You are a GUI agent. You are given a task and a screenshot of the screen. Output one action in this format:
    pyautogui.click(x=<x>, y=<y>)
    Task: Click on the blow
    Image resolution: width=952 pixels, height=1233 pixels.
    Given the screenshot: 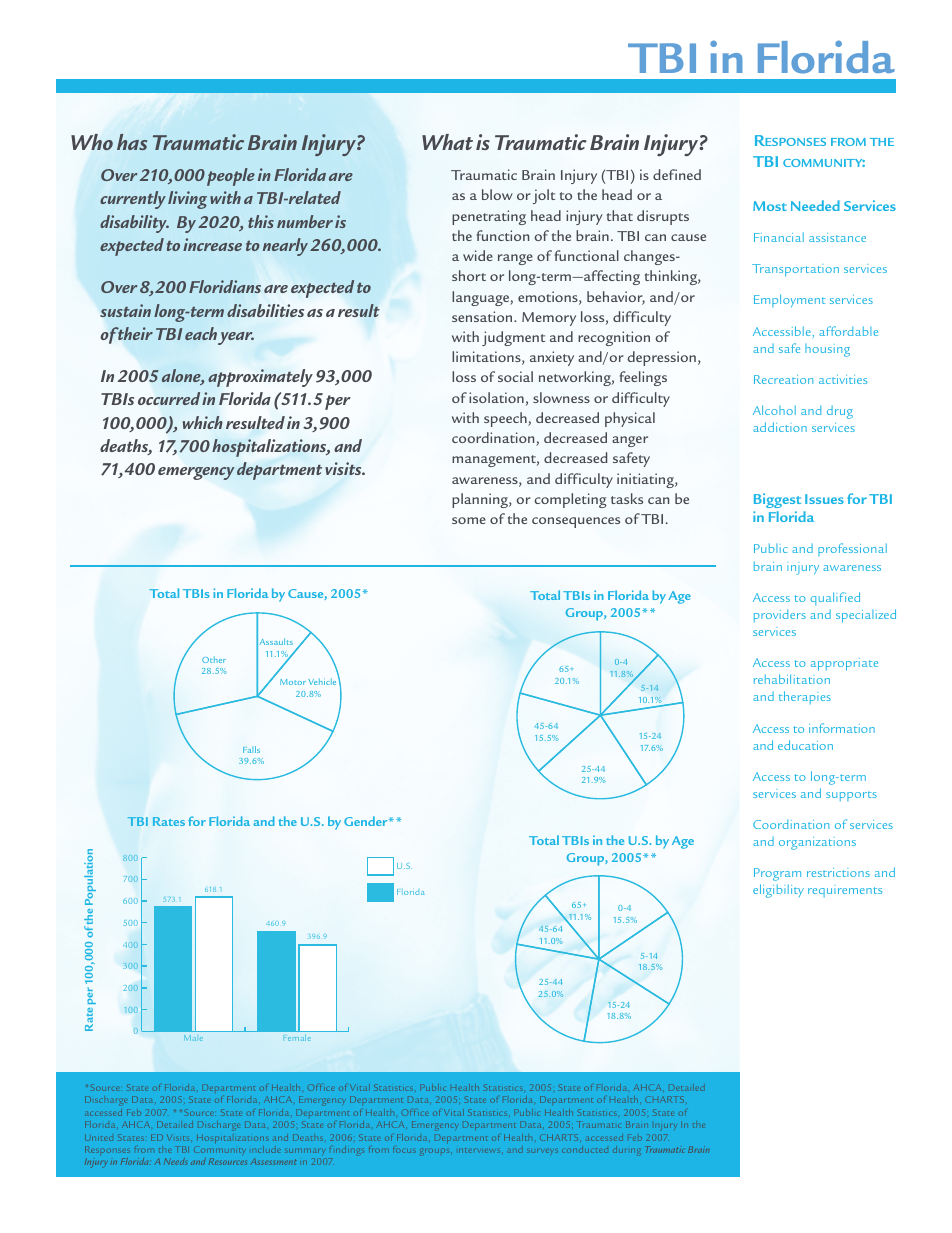 What is the action you would take?
    pyautogui.click(x=497, y=194)
